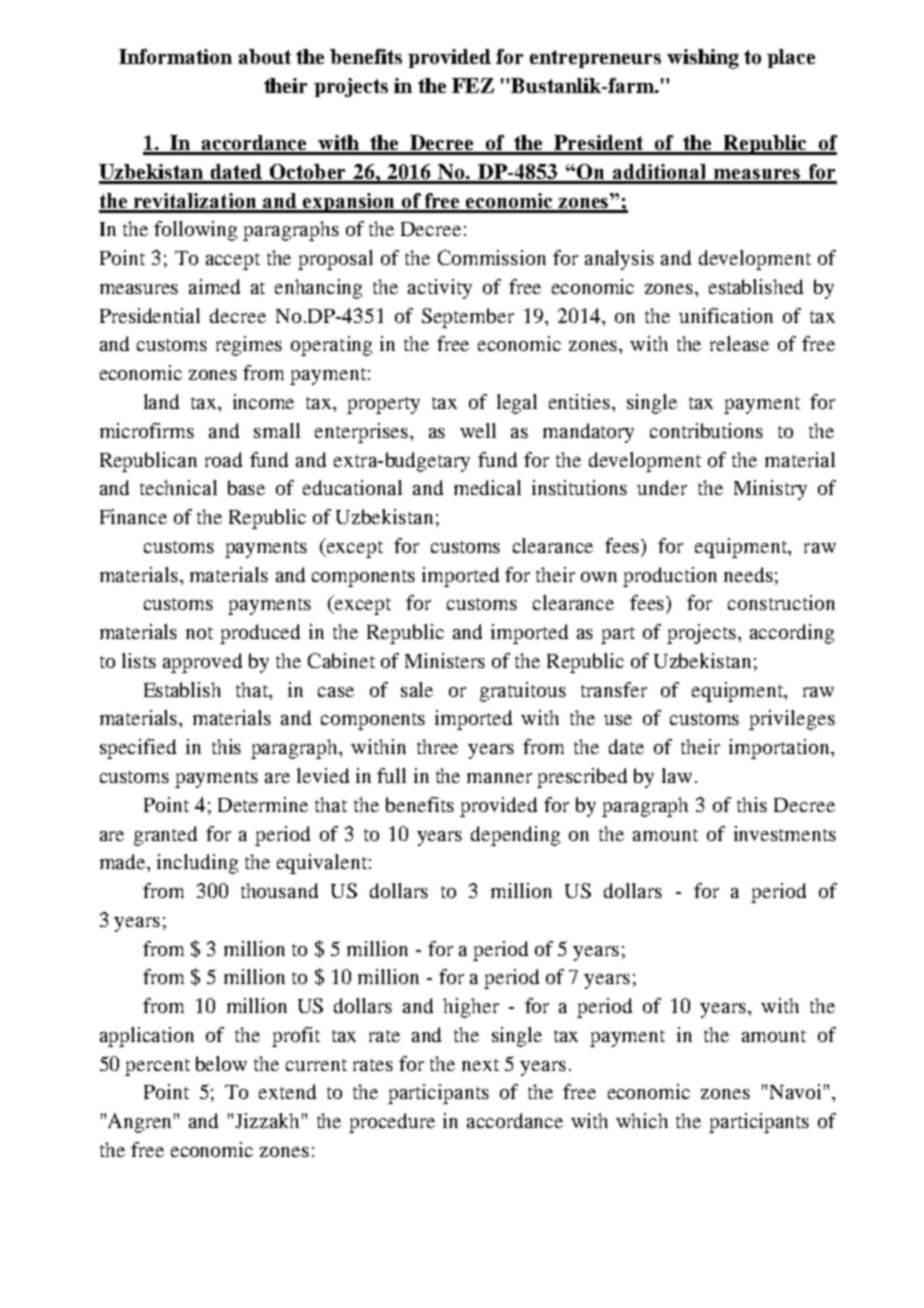 Image resolution: width=924 pixels, height=1308 pixels. What do you see at coordinates (792, 720) in the screenshot?
I see `privileges` at bounding box center [792, 720].
